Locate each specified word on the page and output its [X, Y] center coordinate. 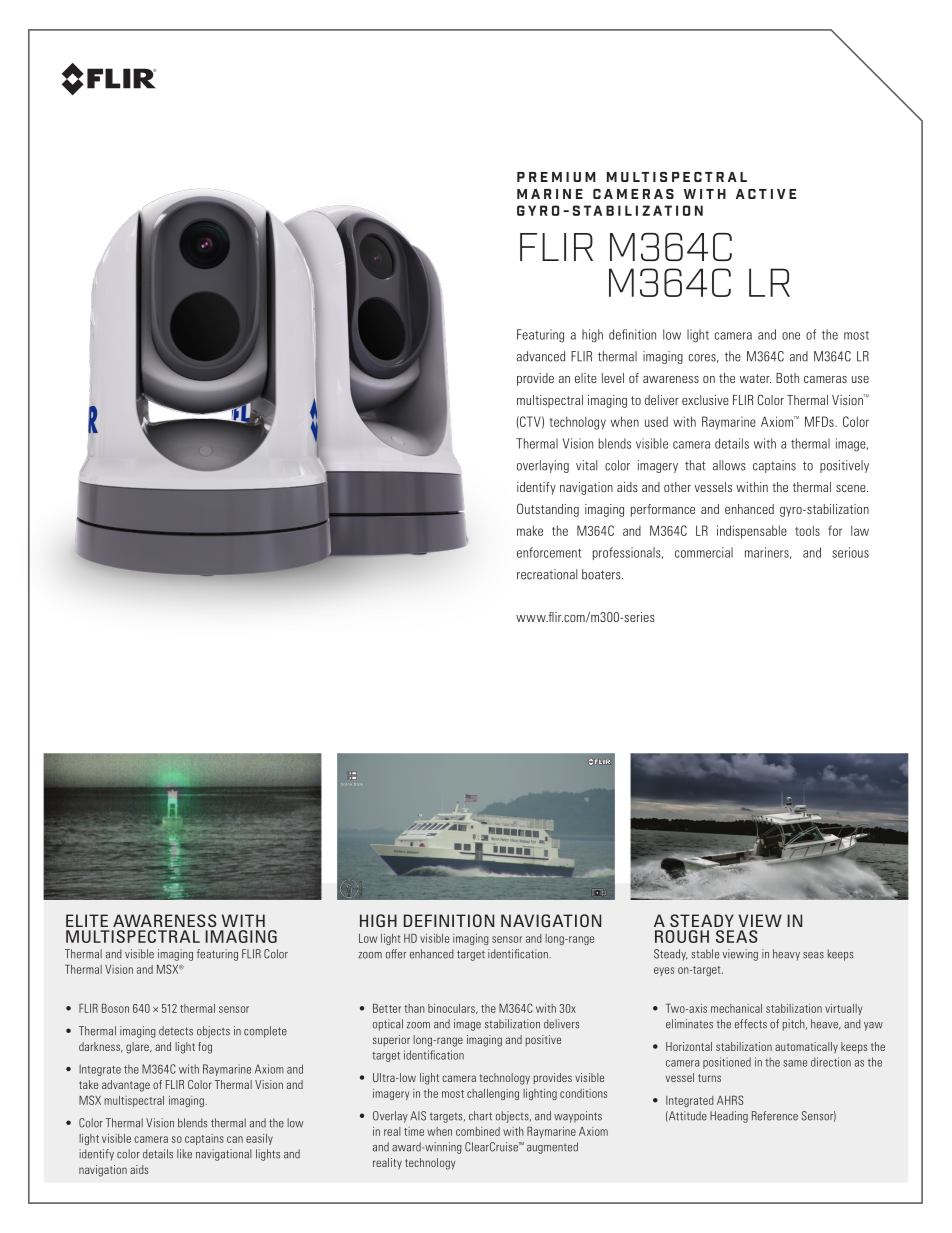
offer [396, 954]
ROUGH [682, 936]
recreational [547, 574]
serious [851, 552]
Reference [775, 1116]
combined [478, 1131]
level [613, 378]
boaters [602, 574]
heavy [786, 955]
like [184, 1154]
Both [787, 378]
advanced [541, 356]
